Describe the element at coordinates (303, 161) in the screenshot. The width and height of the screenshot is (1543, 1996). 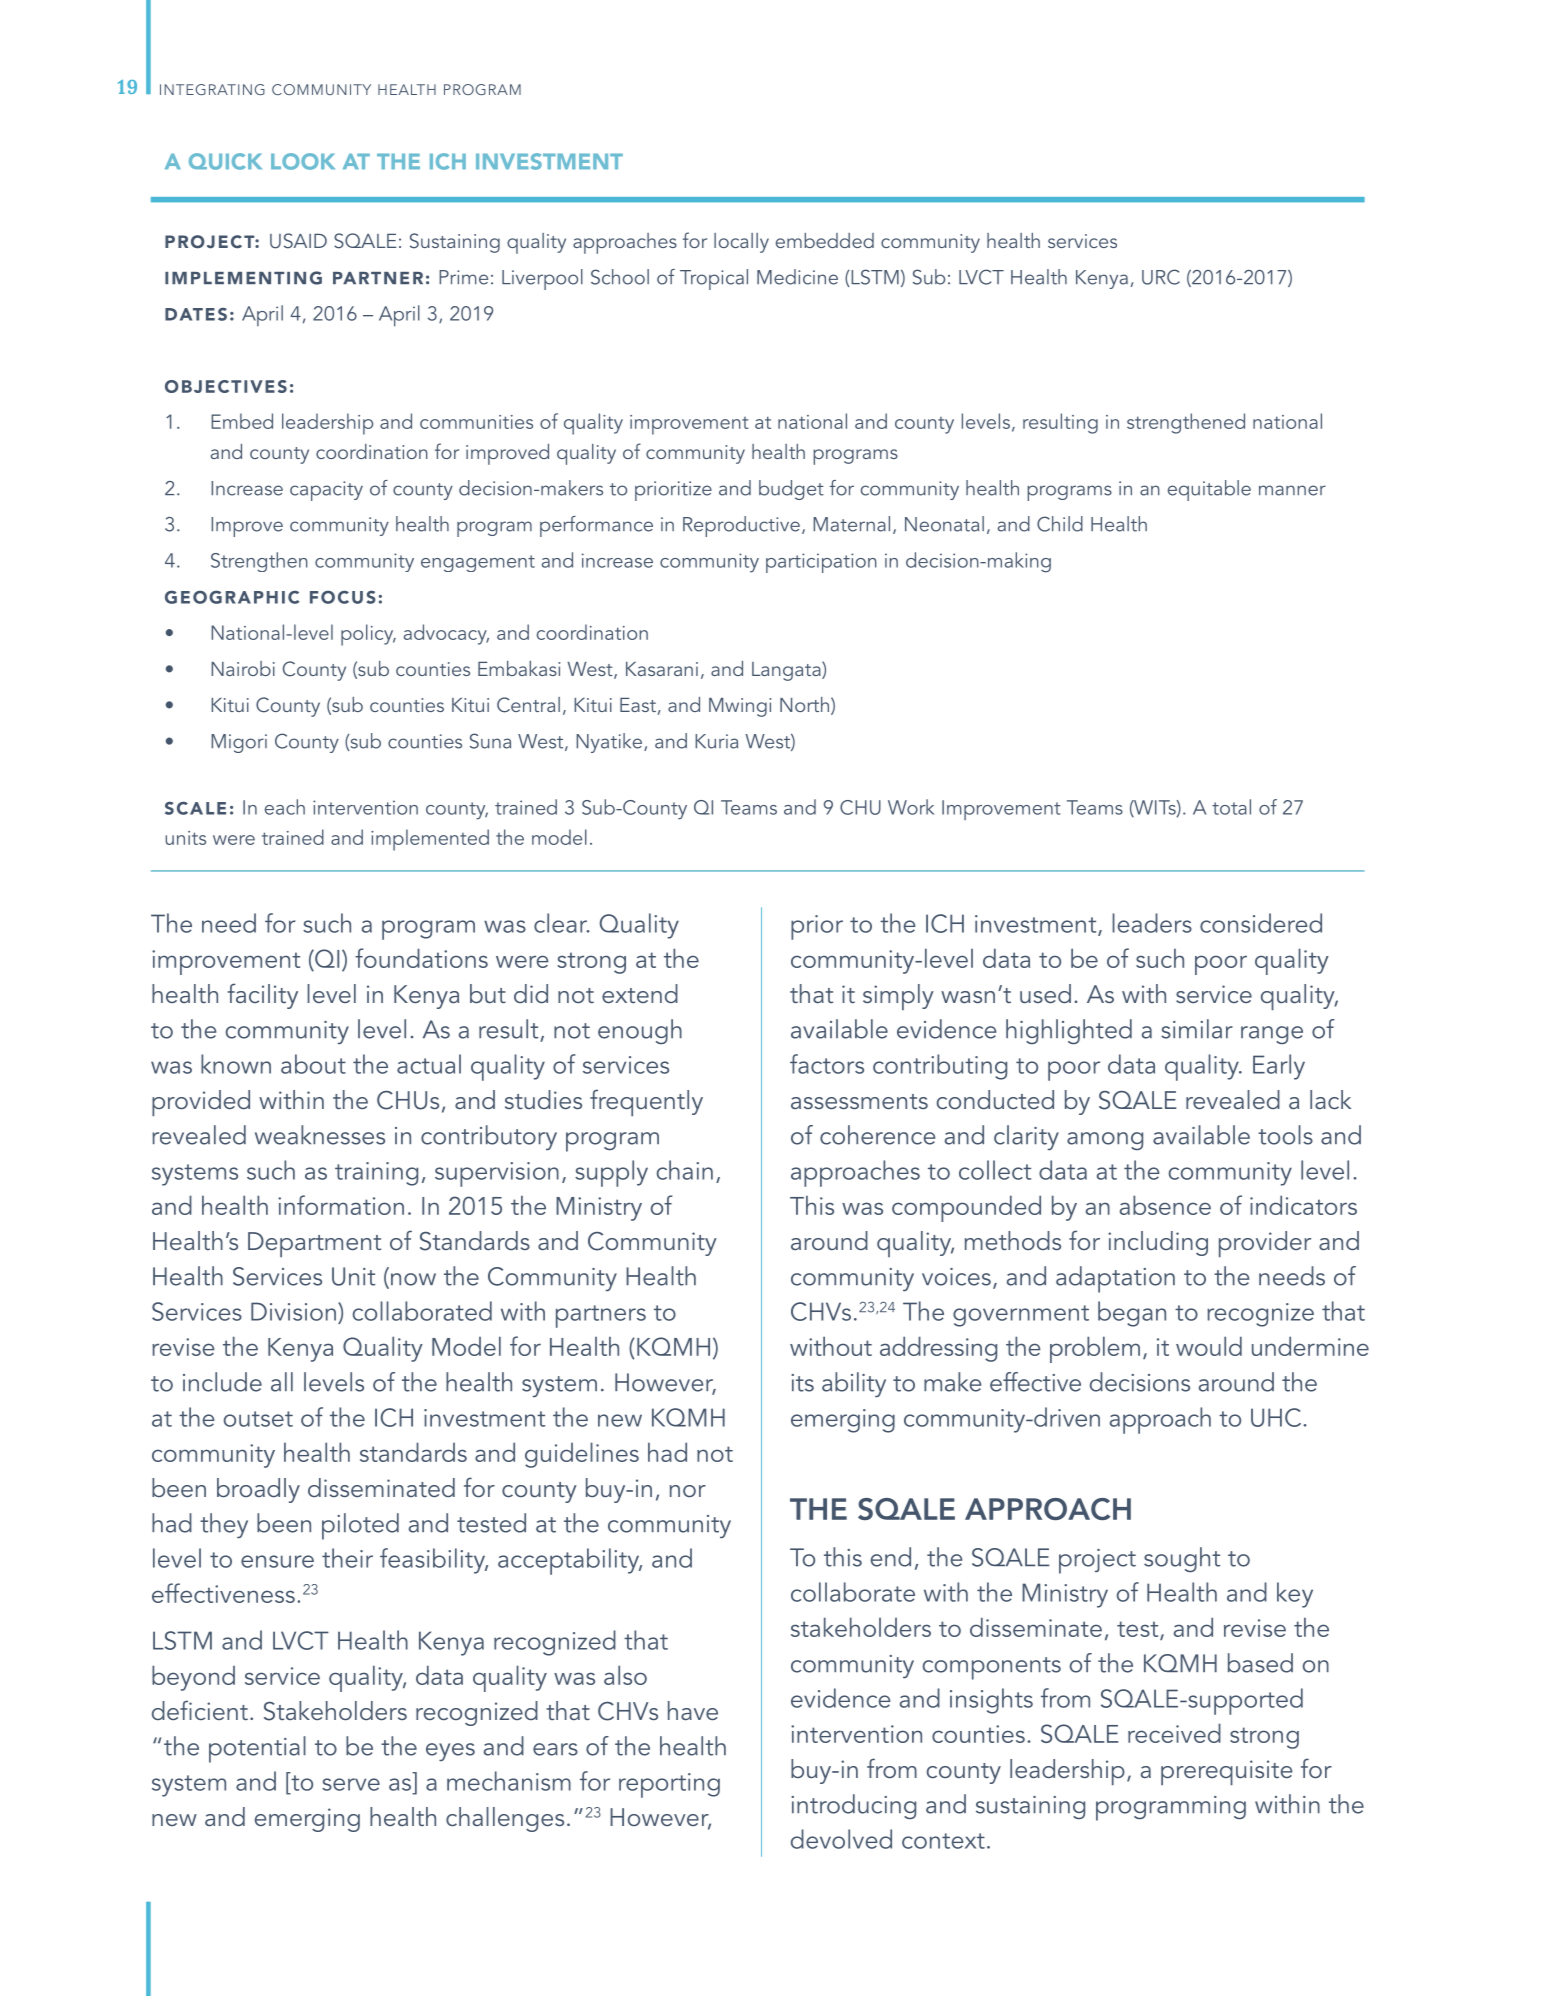
I see `LOOK` at that location.
